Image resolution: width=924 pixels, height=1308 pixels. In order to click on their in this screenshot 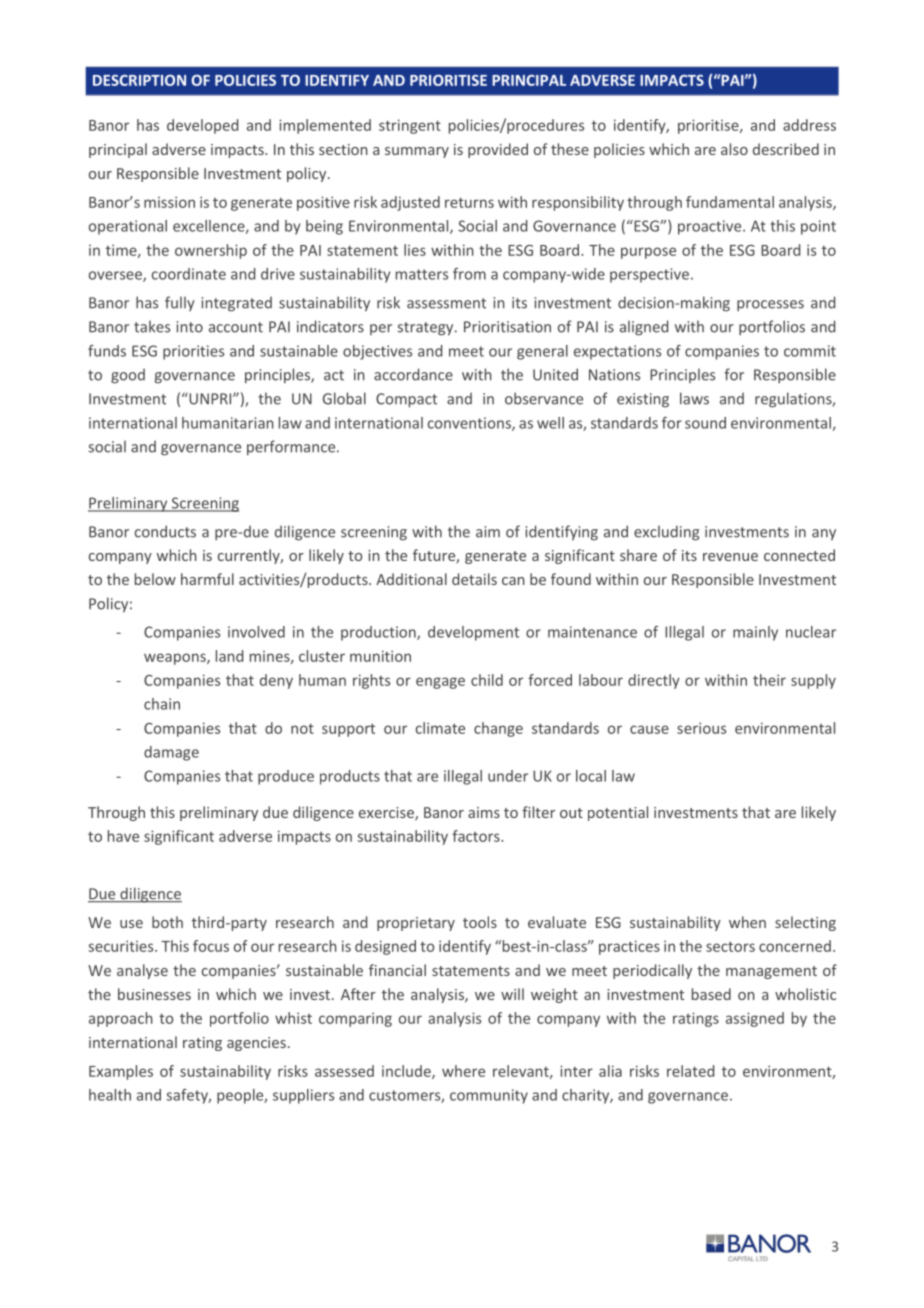, I will do `click(769, 680)`.
